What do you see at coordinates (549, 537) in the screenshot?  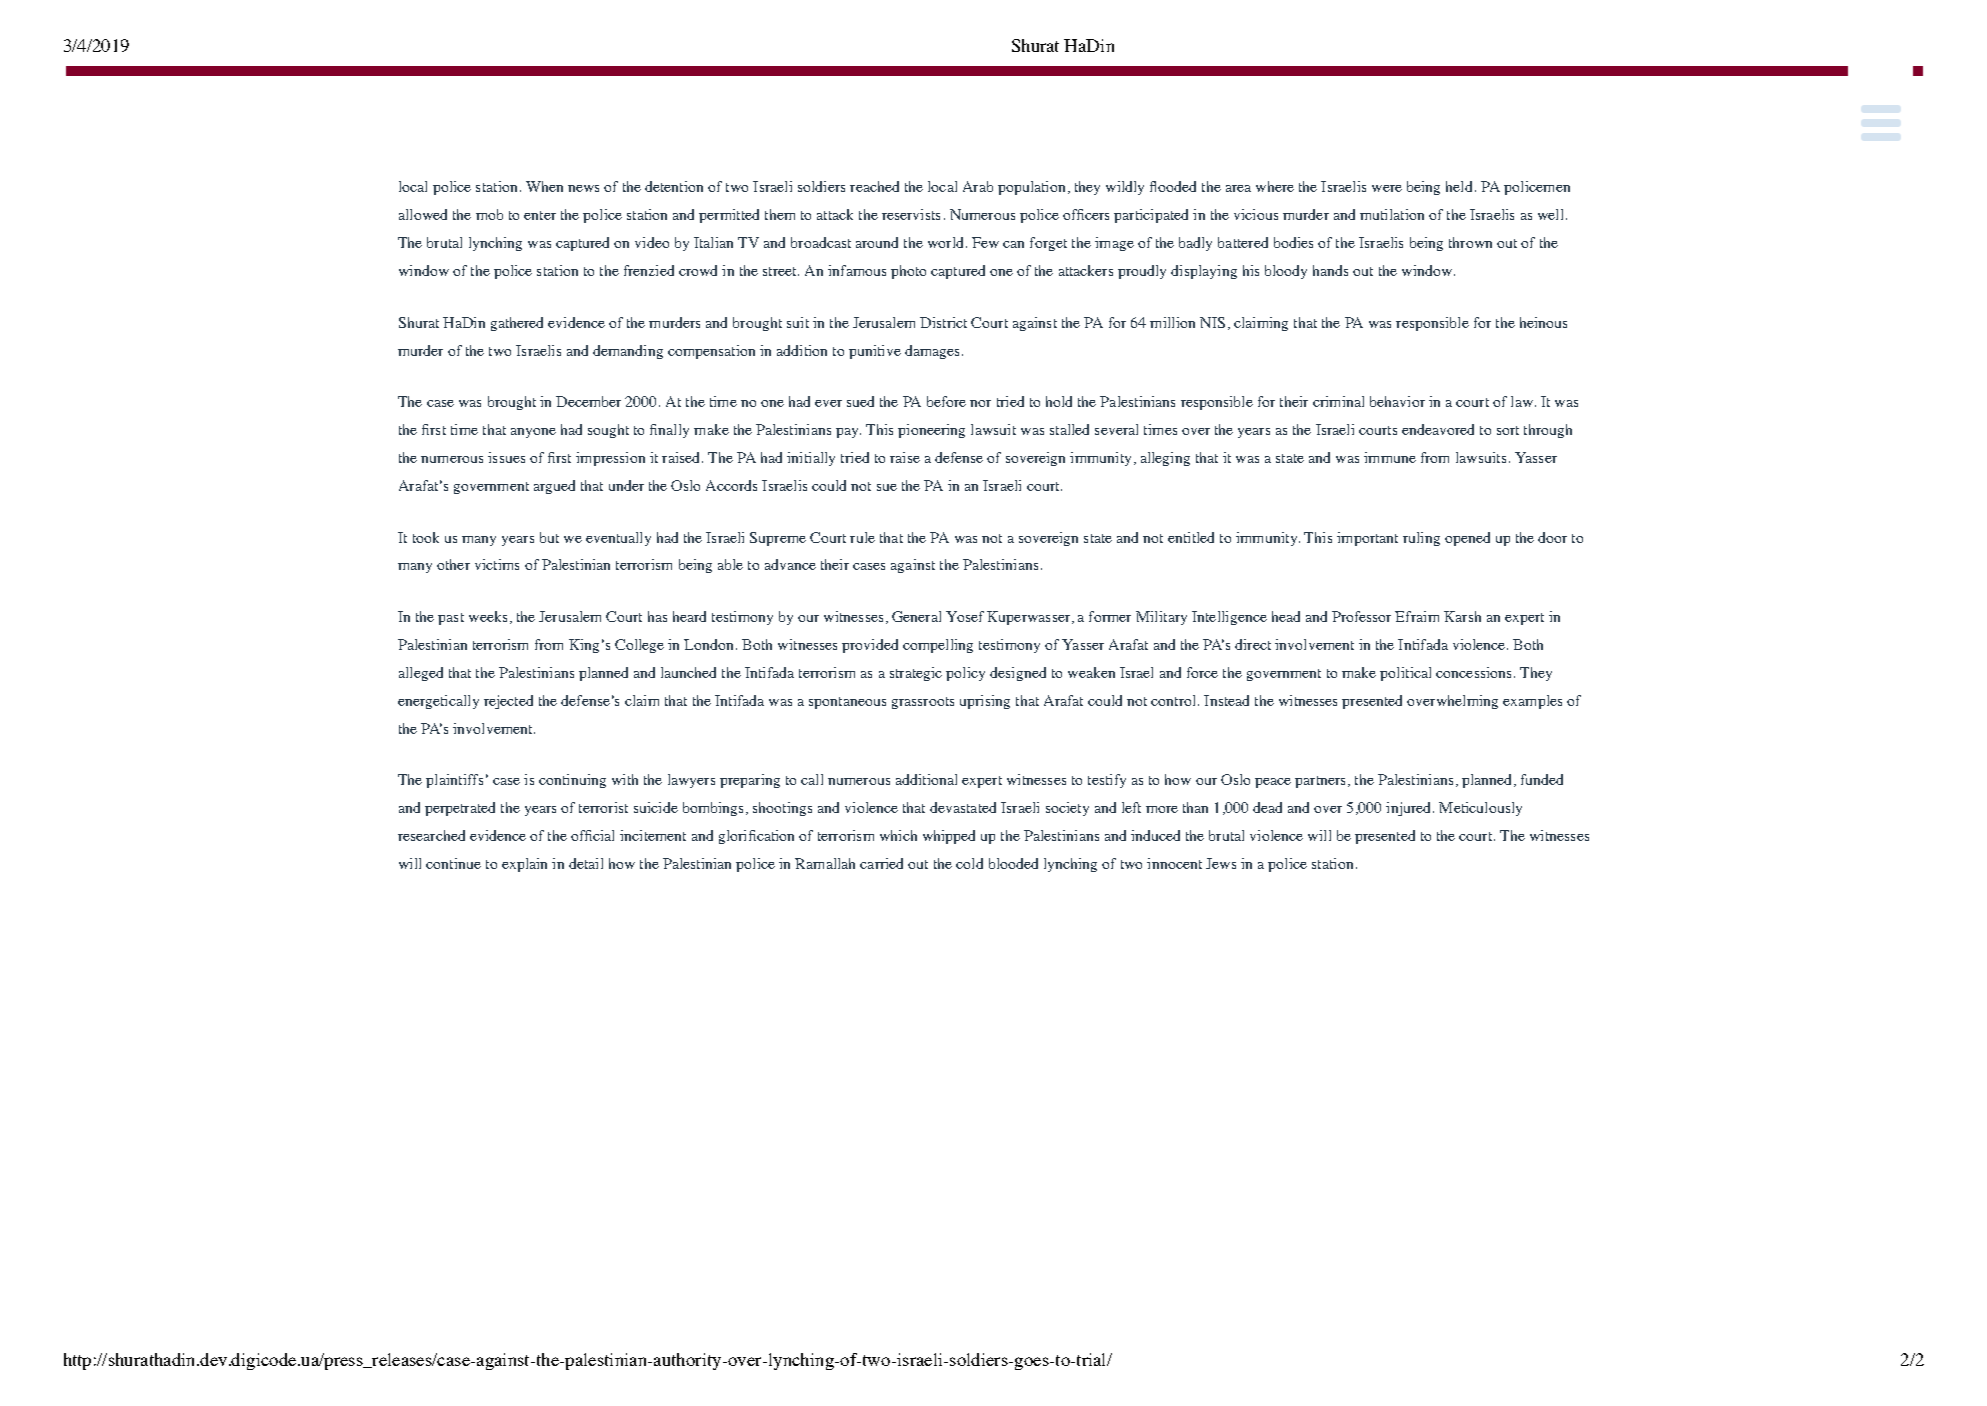 I see `but` at bounding box center [549, 537].
